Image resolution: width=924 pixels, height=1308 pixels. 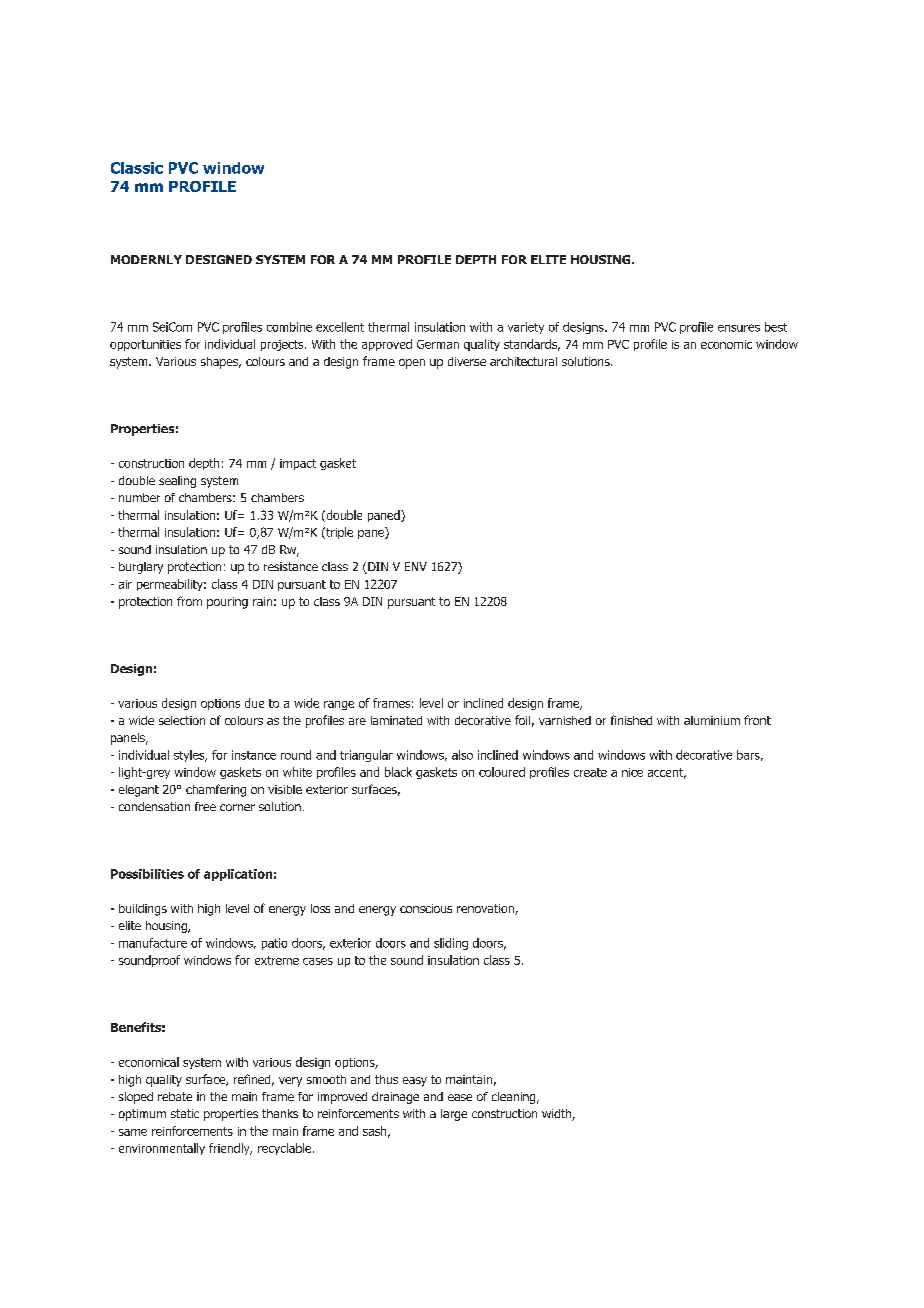 I want to click on static, so click(x=185, y=1113).
